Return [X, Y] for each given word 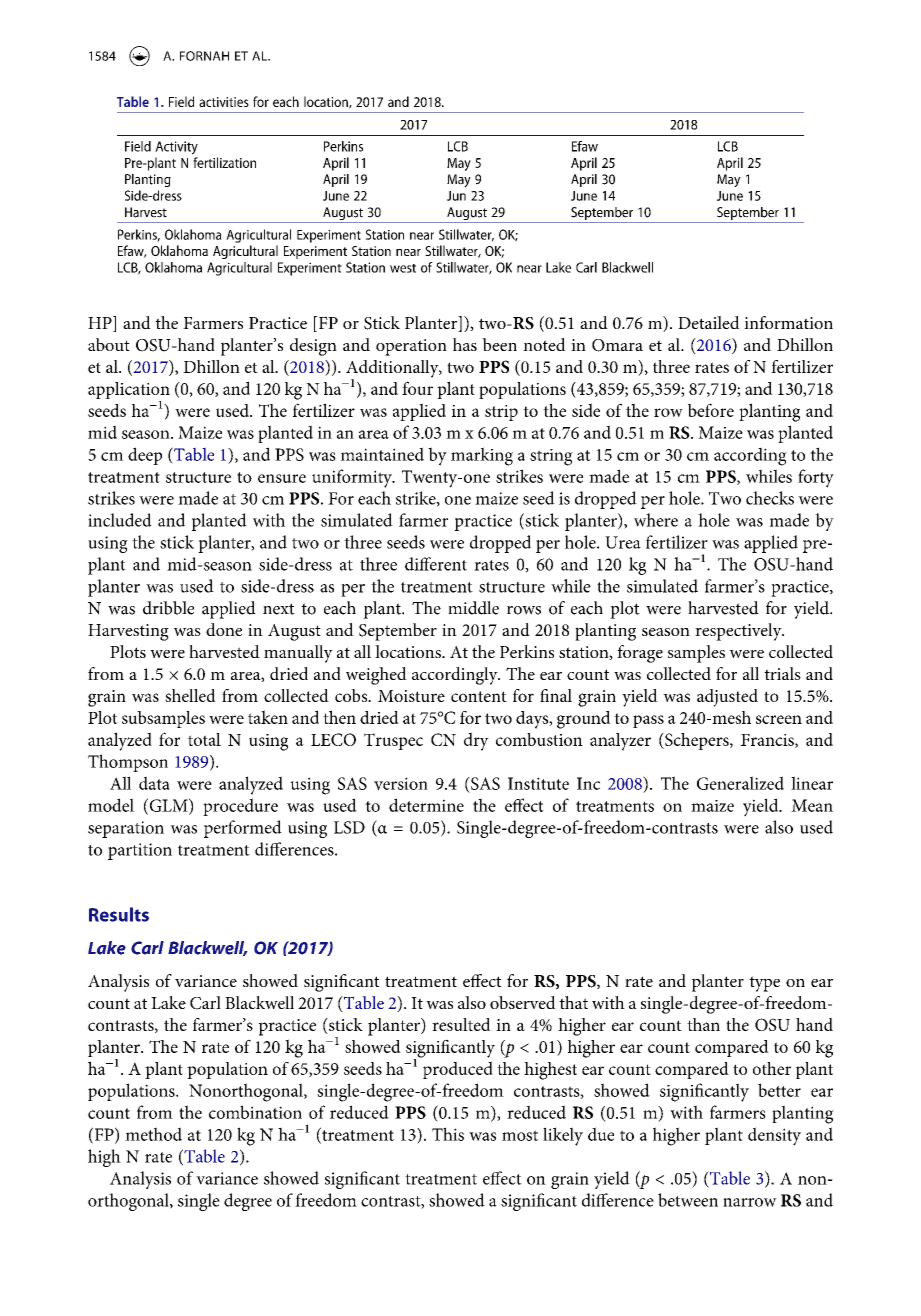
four [417, 388]
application [129, 392]
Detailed [709, 322]
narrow [750, 1202]
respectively [739, 632]
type [764, 984]
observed [523, 1002]
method [153, 1134]
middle [473, 608]
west [403, 268]
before [711, 410]
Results [119, 914]
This [448, 1134]
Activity [176, 148]
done [224, 629]
